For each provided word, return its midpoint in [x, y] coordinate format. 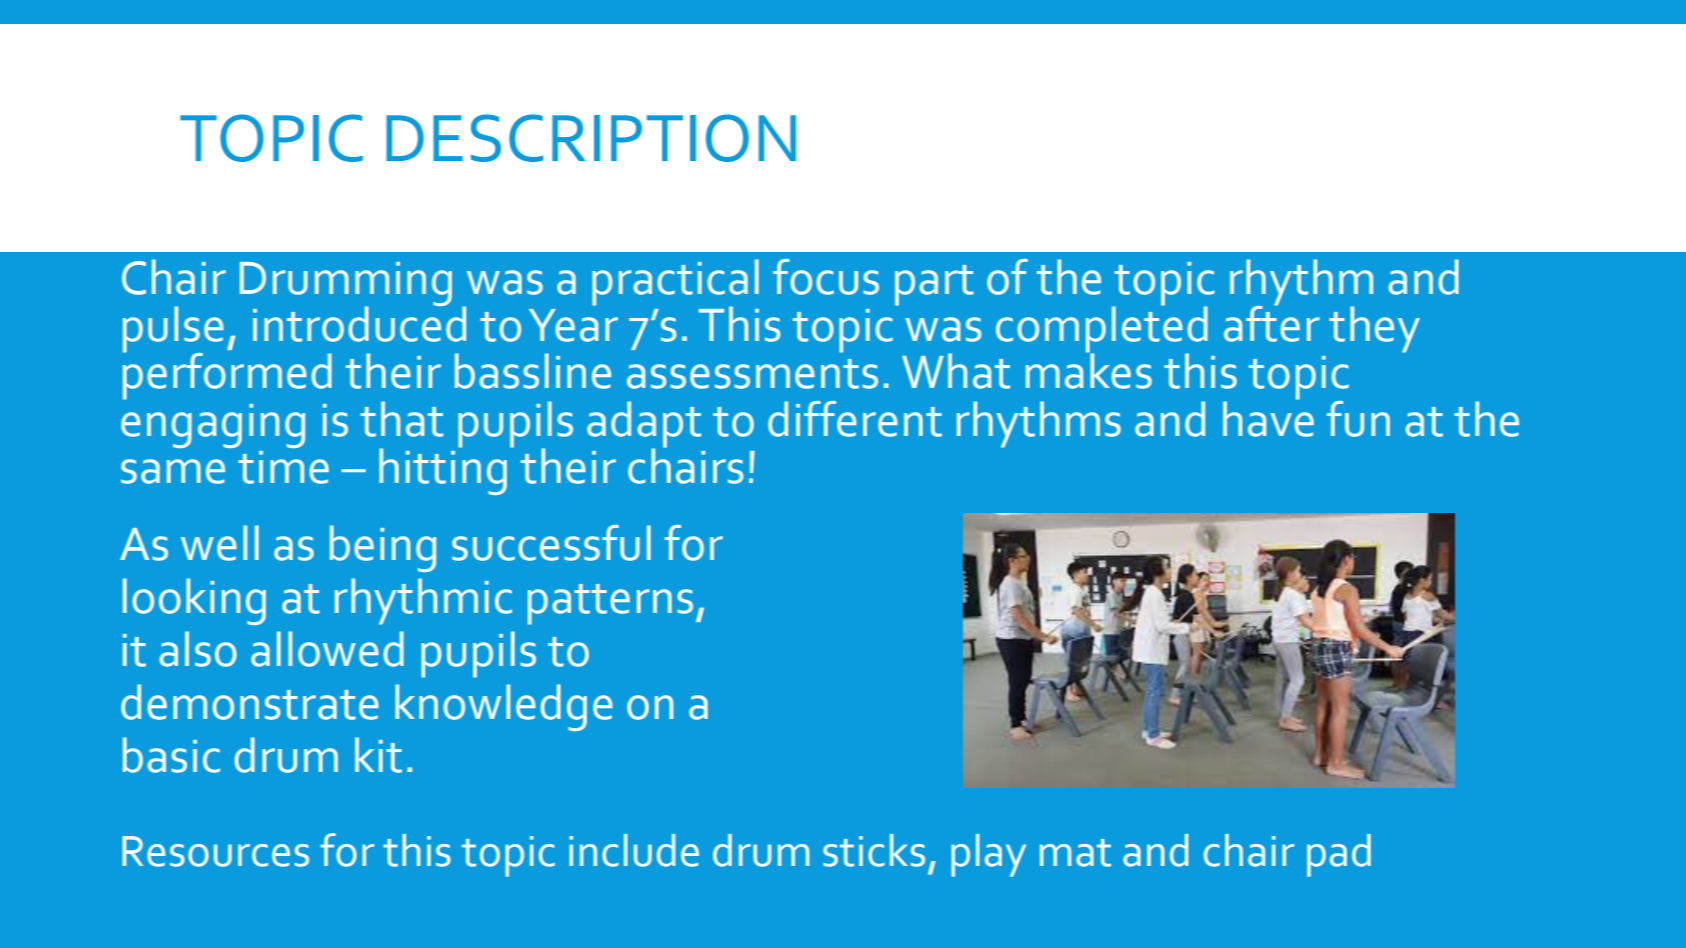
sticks [874, 850]
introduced [359, 323]
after [1271, 322]
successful [551, 543]
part [934, 285]
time [283, 467]
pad [1339, 855]
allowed [327, 649]
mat [1075, 853]
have [1268, 417]
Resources [215, 851]
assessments [752, 374]
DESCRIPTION [591, 138]
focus [826, 277]
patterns [610, 604]
